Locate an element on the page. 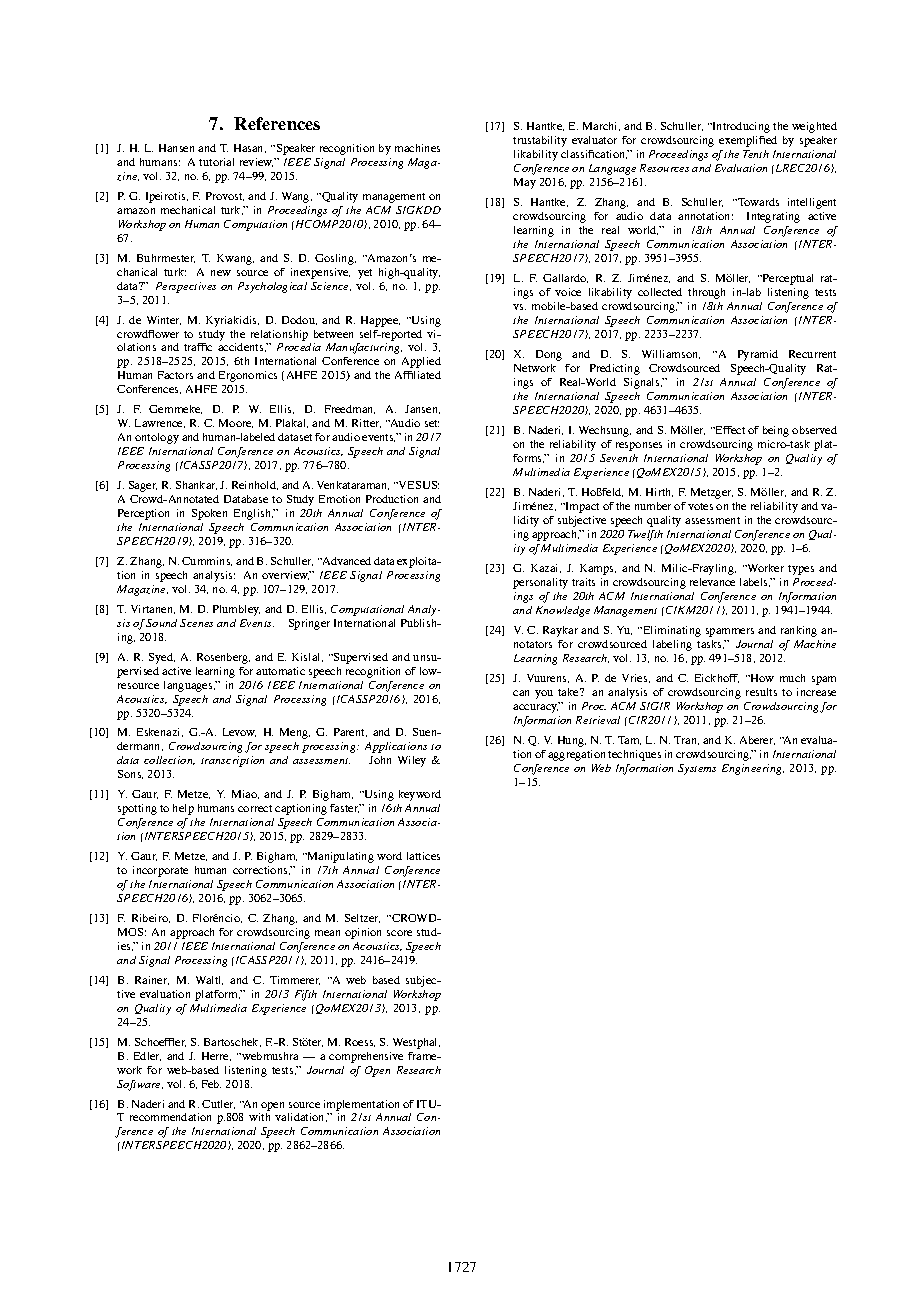 The width and height of the document is (924, 1308). May is located at coordinates (525, 183).
